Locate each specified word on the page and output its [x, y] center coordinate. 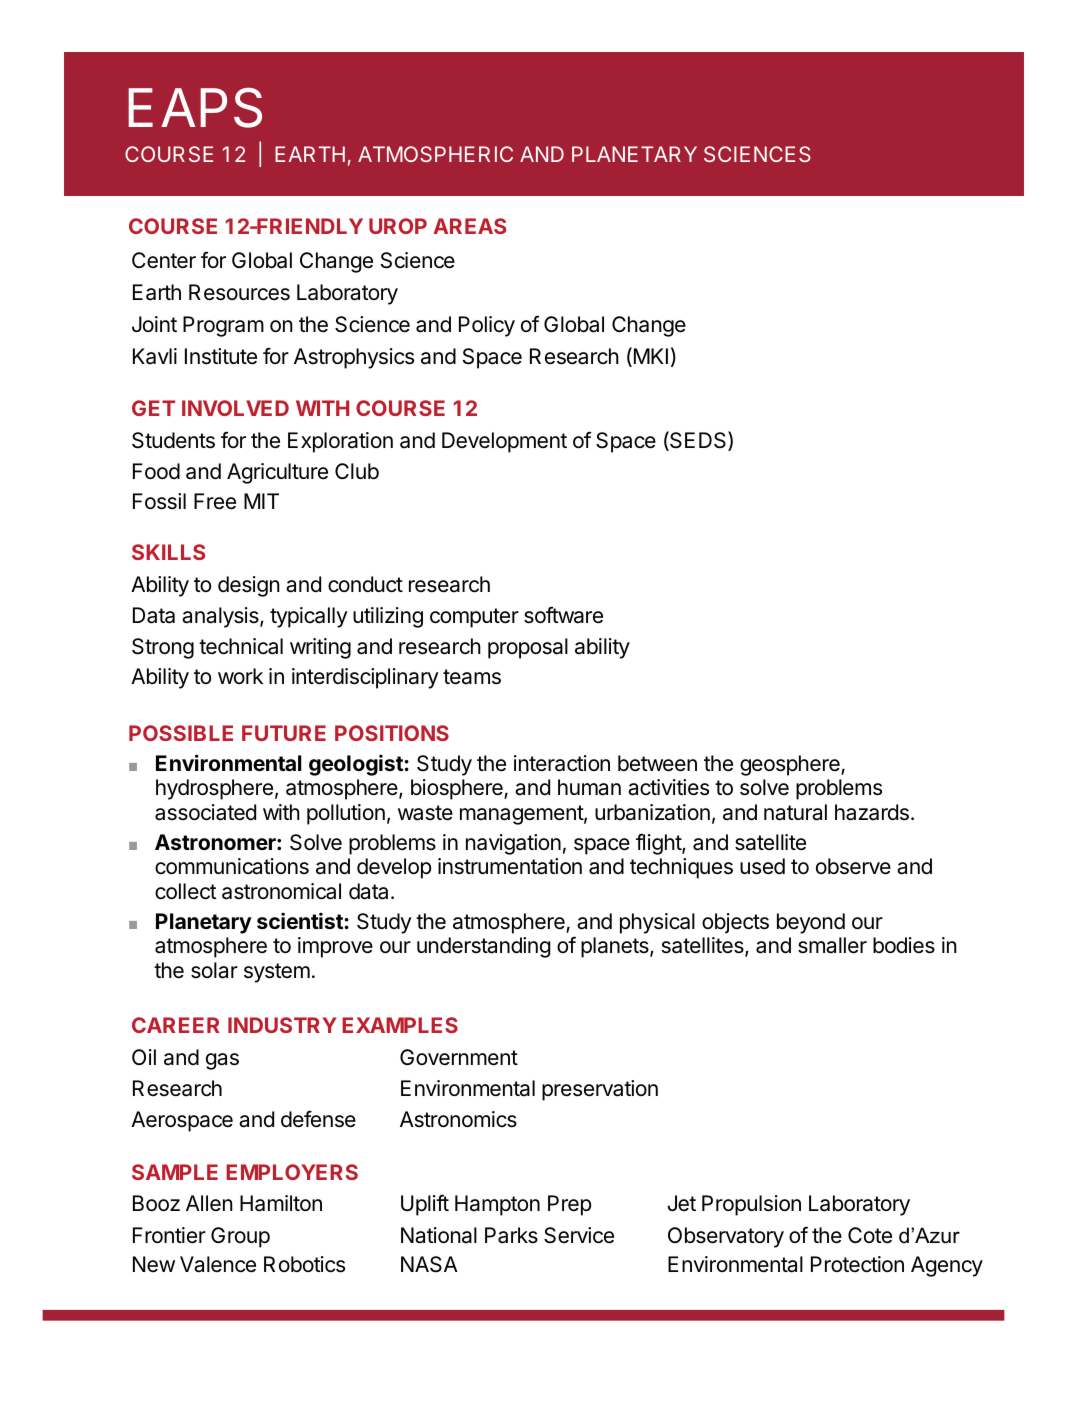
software [563, 615]
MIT [261, 501]
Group [240, 1237]
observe [853, 866]
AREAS [469, 226]
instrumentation [510, 866]
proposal [528, 648]
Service [579, 1235]
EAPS [195, 107]
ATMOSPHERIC [435, 154]
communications [232, 866]
